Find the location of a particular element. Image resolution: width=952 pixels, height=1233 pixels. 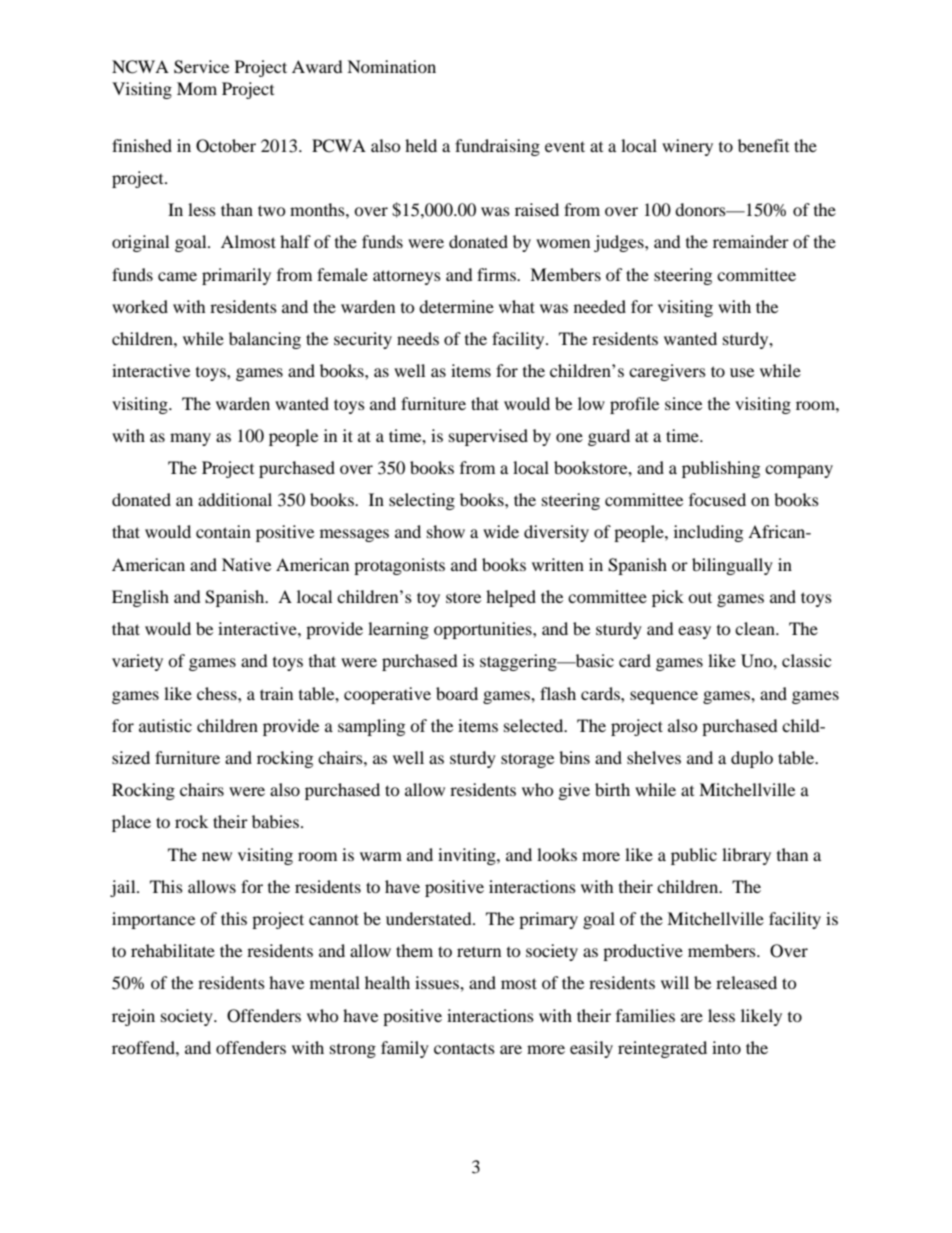

benefit is located at coordinates (763, 145).
